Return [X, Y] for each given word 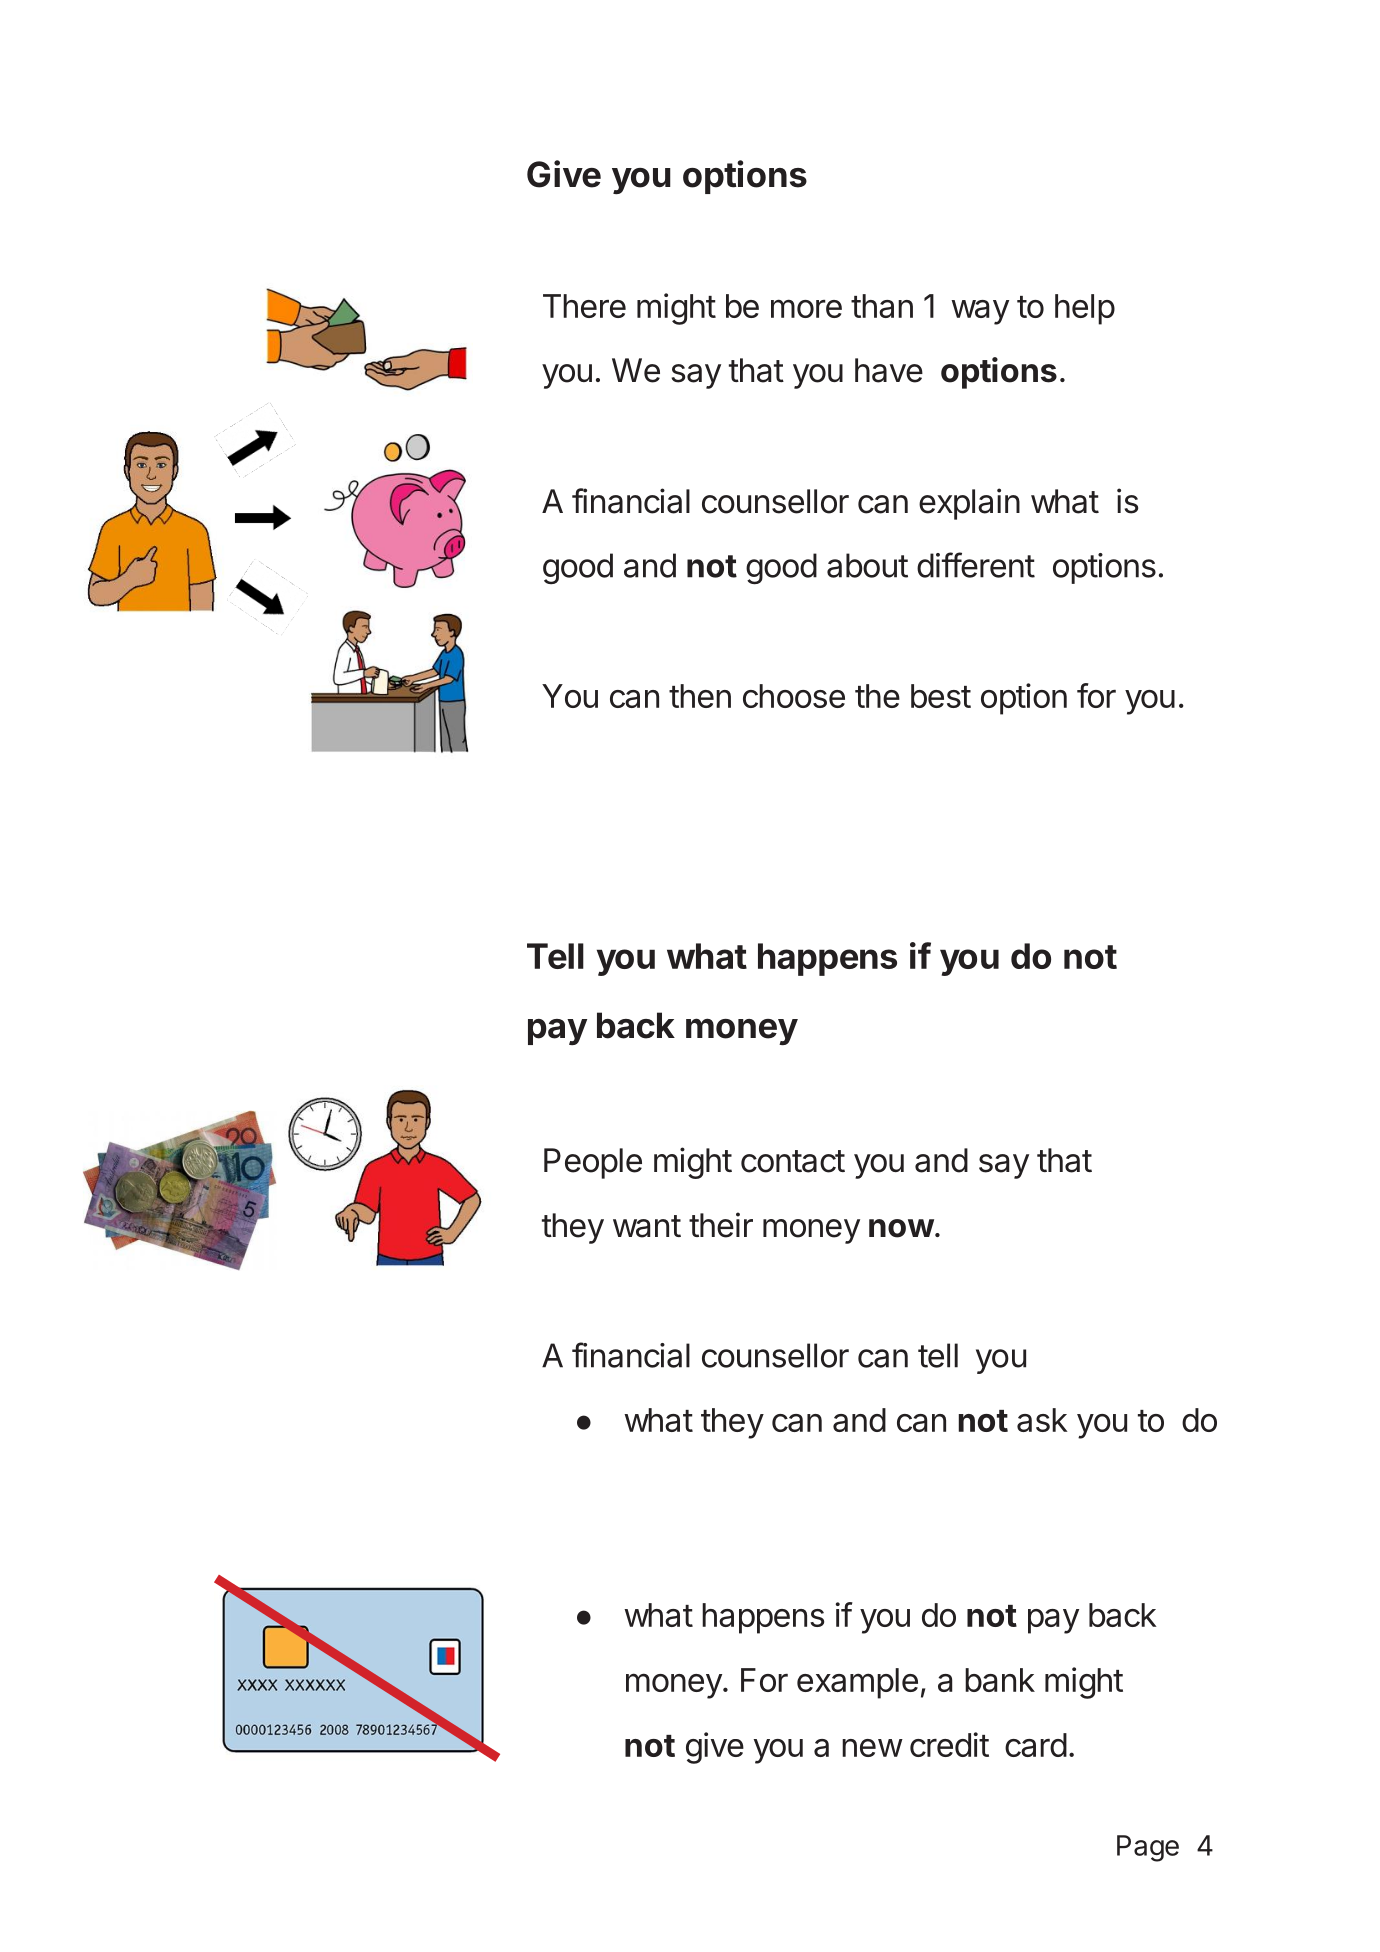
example [857, 1683]
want [647, 1226]
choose [794, 696]
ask [1042, 1420]
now [901, 1228]
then [700, 696]
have [889, 370]
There [584, 306]
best [941, 696]
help [1085, 309]
